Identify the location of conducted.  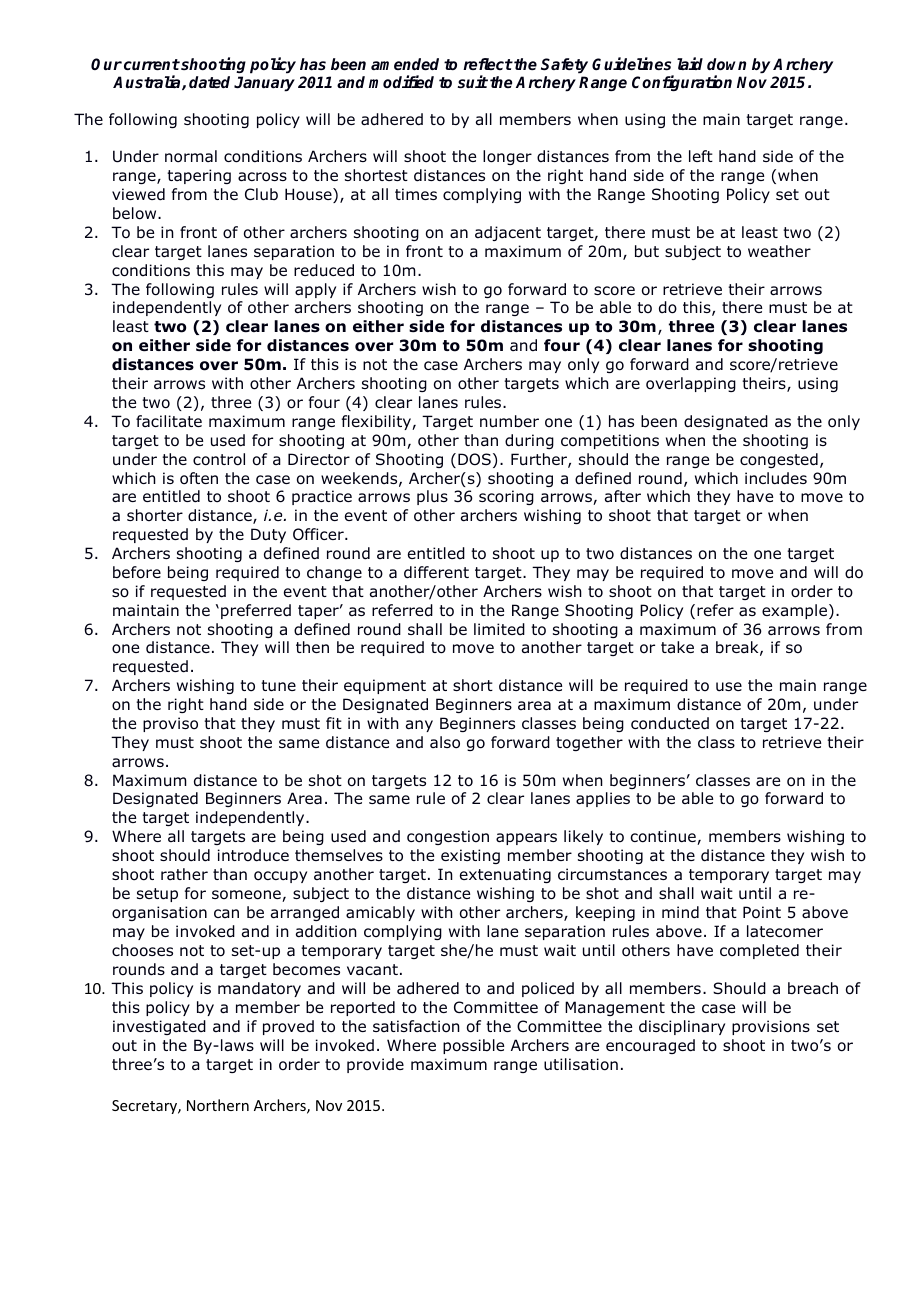
(670, 723).
